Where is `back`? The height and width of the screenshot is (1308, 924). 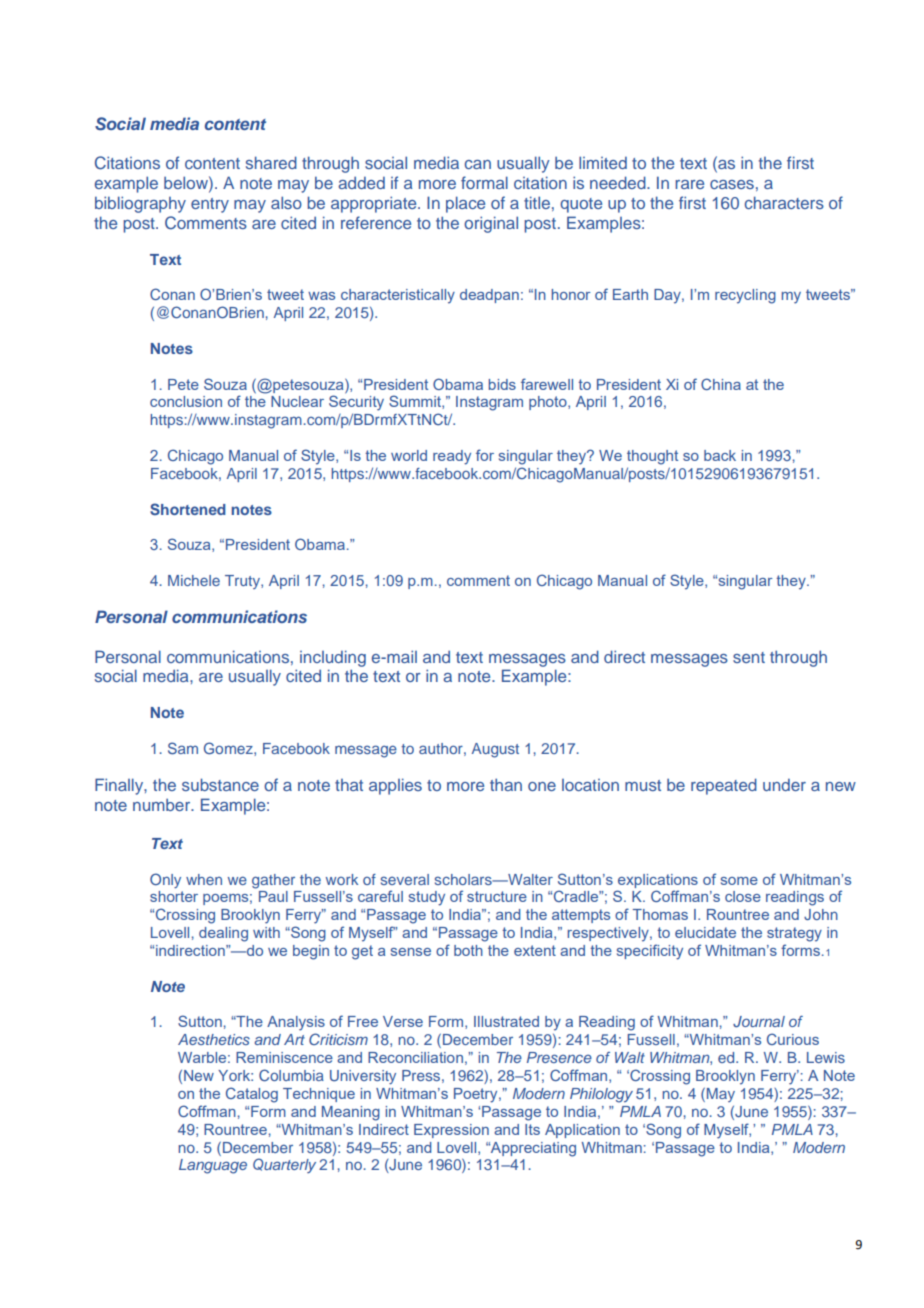
back is located at coordinates (720, 455).
